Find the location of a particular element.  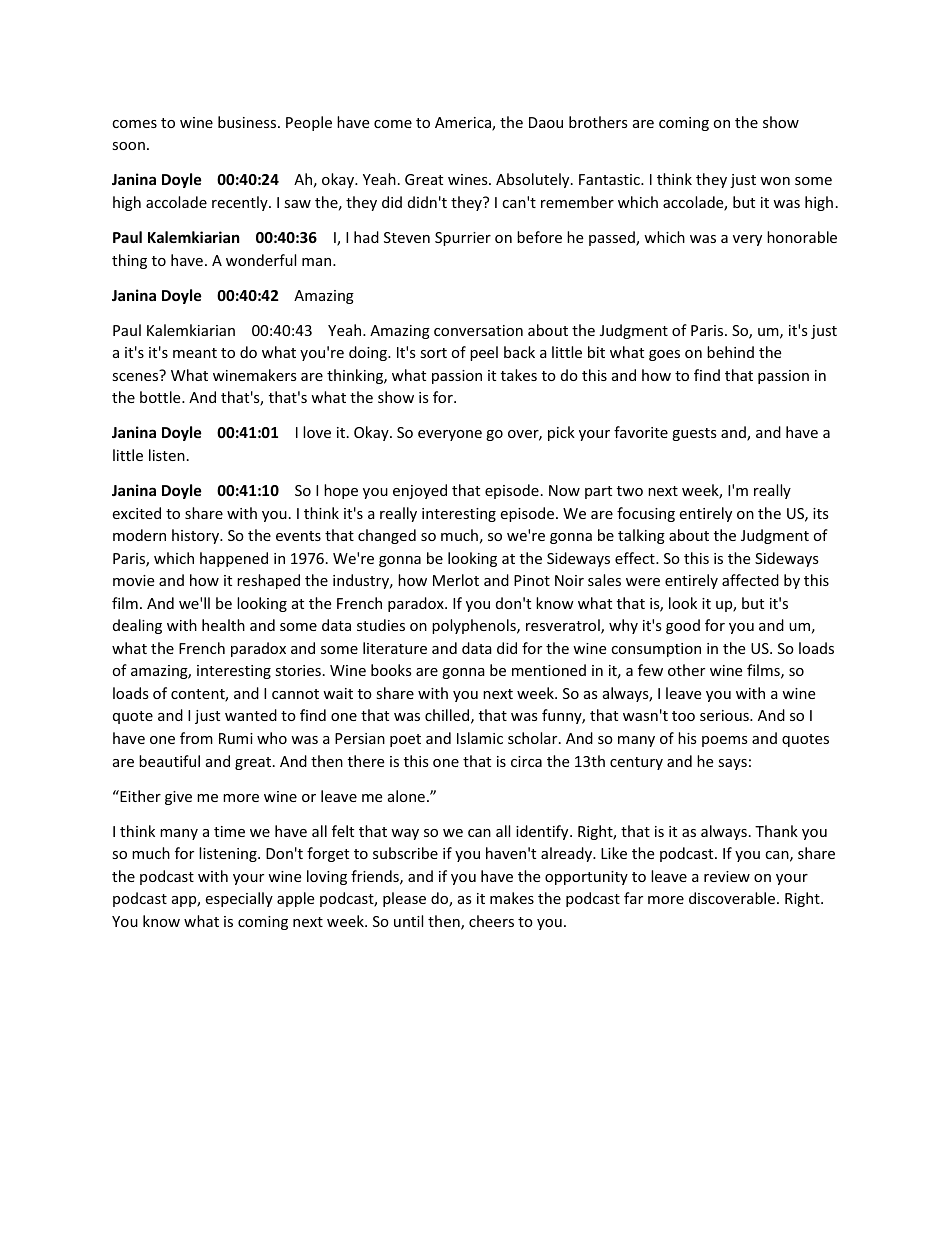

health is located at coordinates (223, 625).
